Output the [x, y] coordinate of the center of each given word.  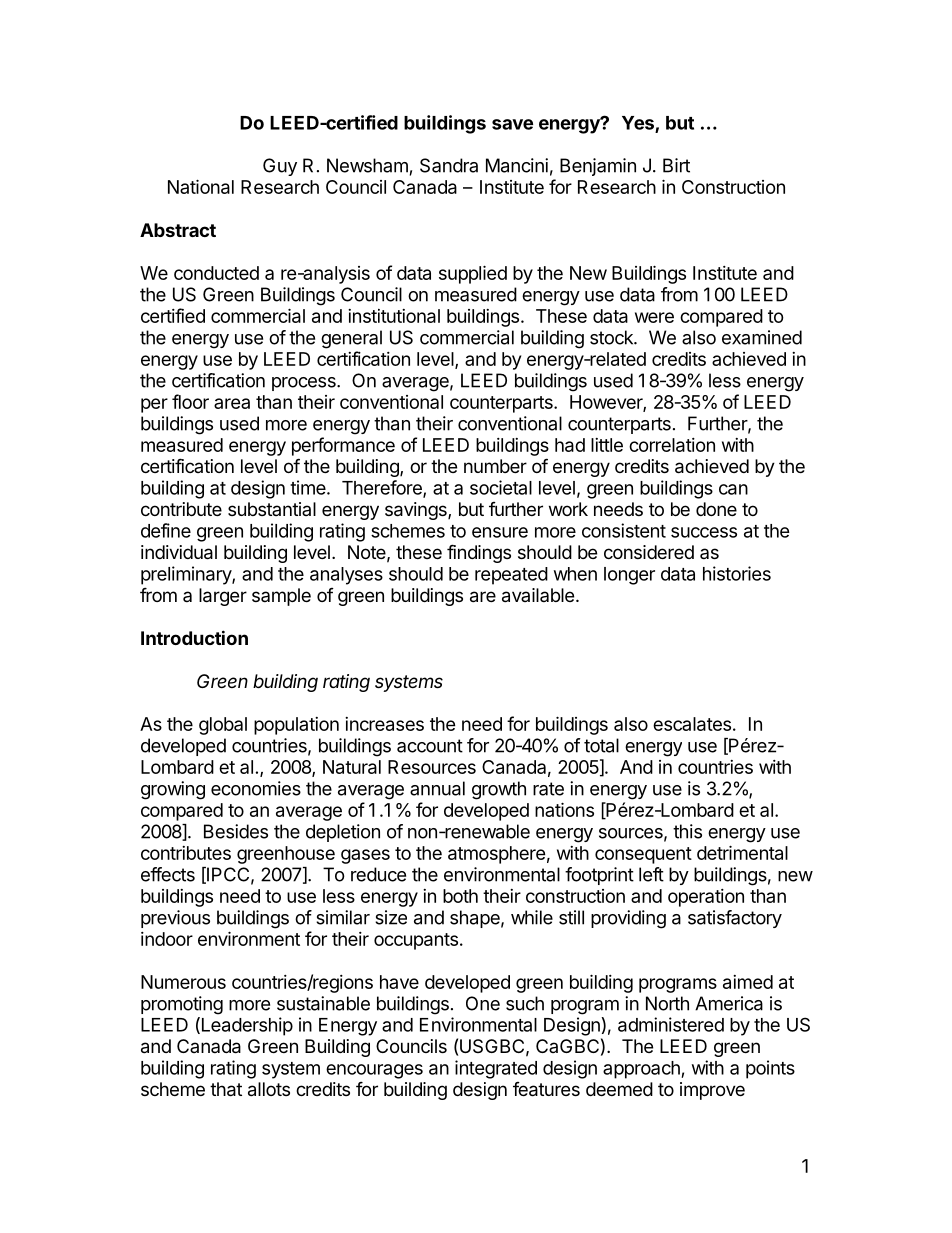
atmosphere [497, 855]
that [226, 1089]
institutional [394, 316]
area [232, 403]
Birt [676, 165]
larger [223, 597]
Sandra [449, 165]
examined [762, 337]
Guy [280, 167]
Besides [236, 831]
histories [737, 573]
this [687, 831]
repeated [511, 576]
